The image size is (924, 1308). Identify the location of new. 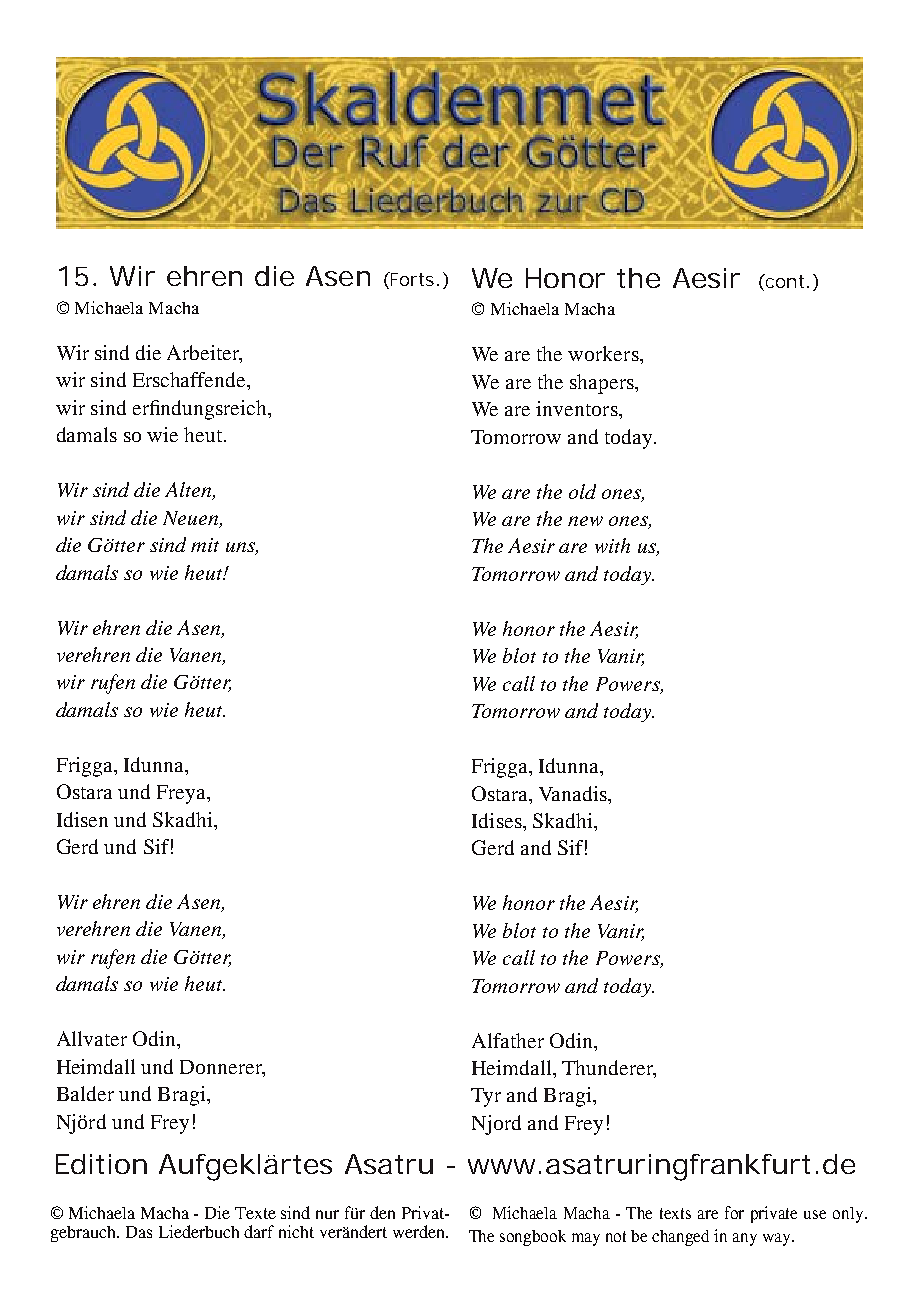
(585, 521).
